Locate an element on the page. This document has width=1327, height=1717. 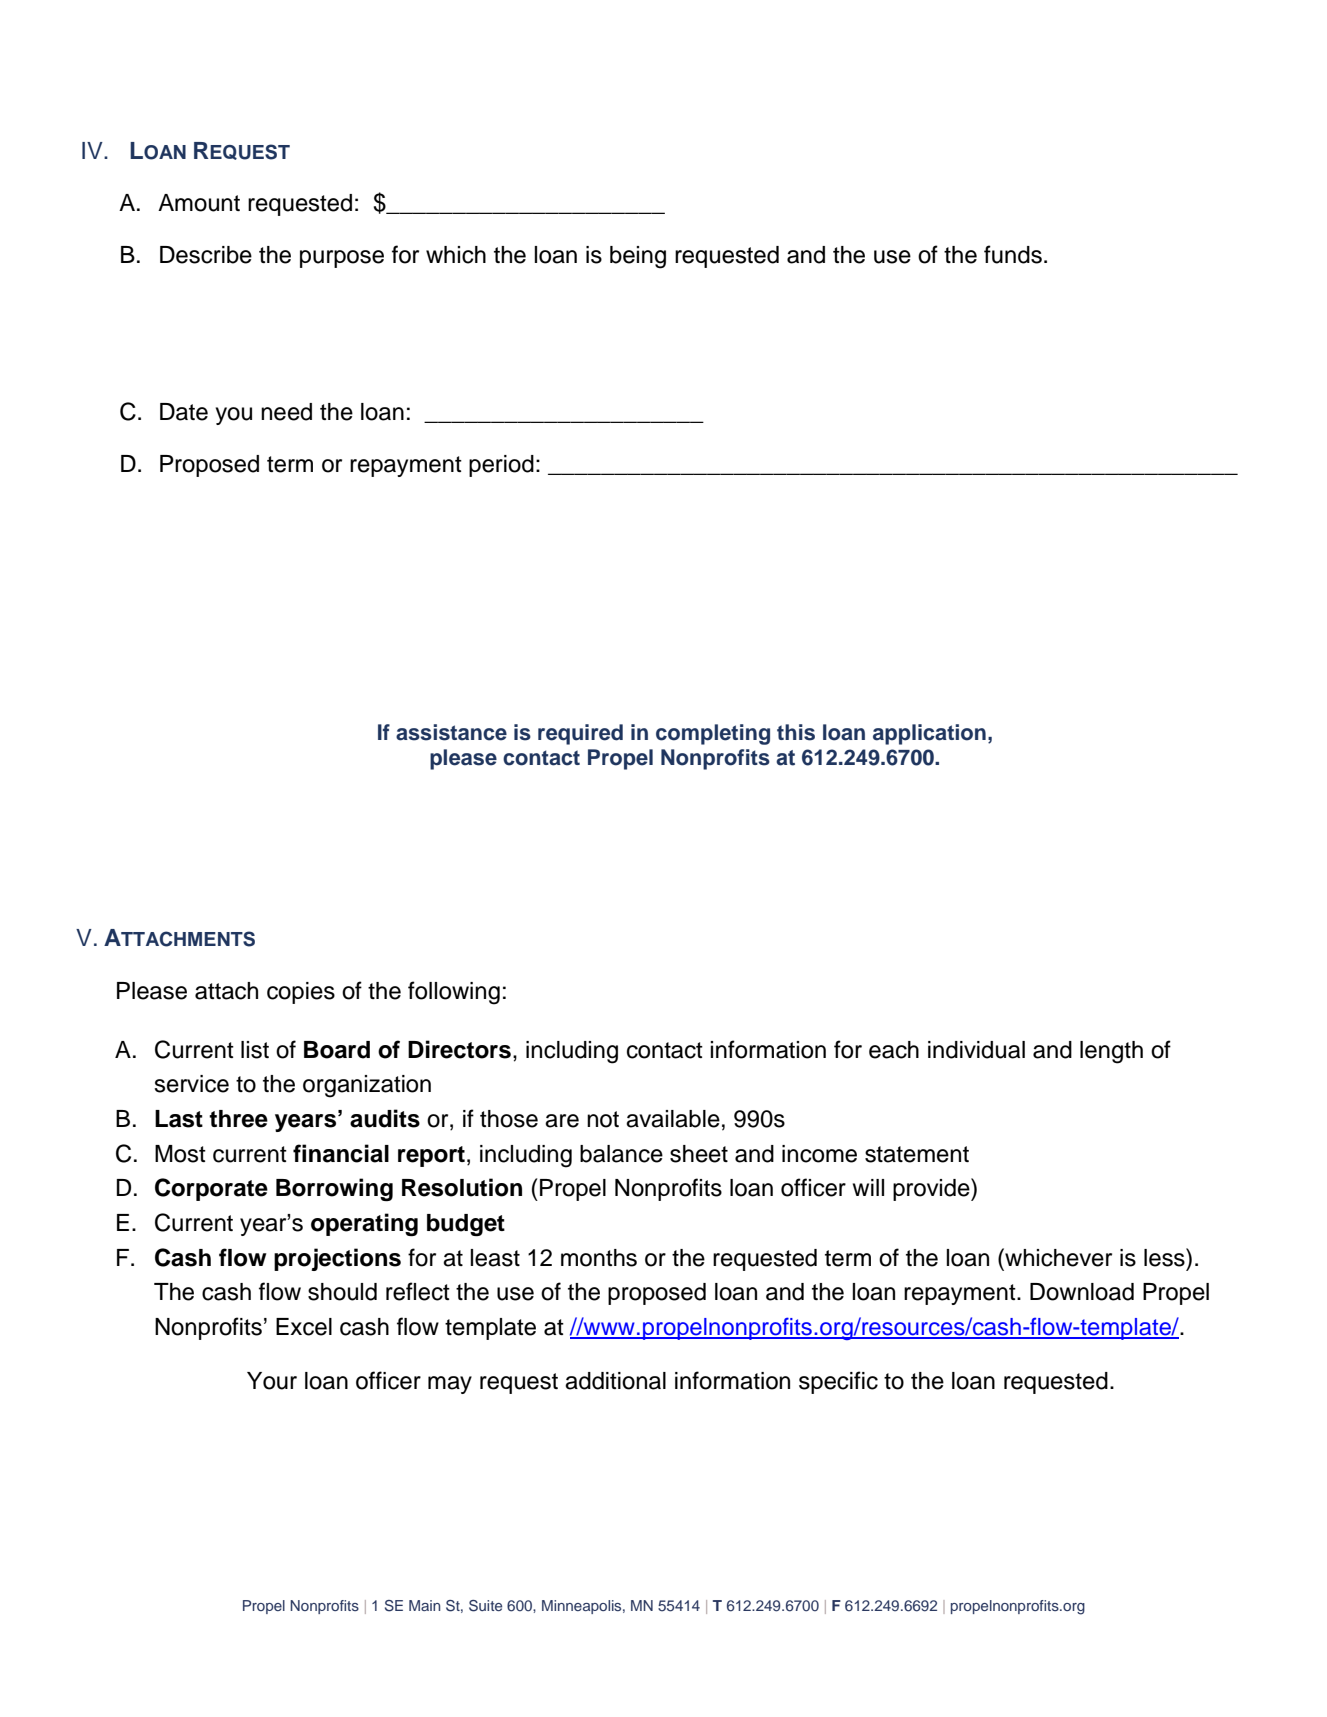
being is located at coordinates (638, 257).
